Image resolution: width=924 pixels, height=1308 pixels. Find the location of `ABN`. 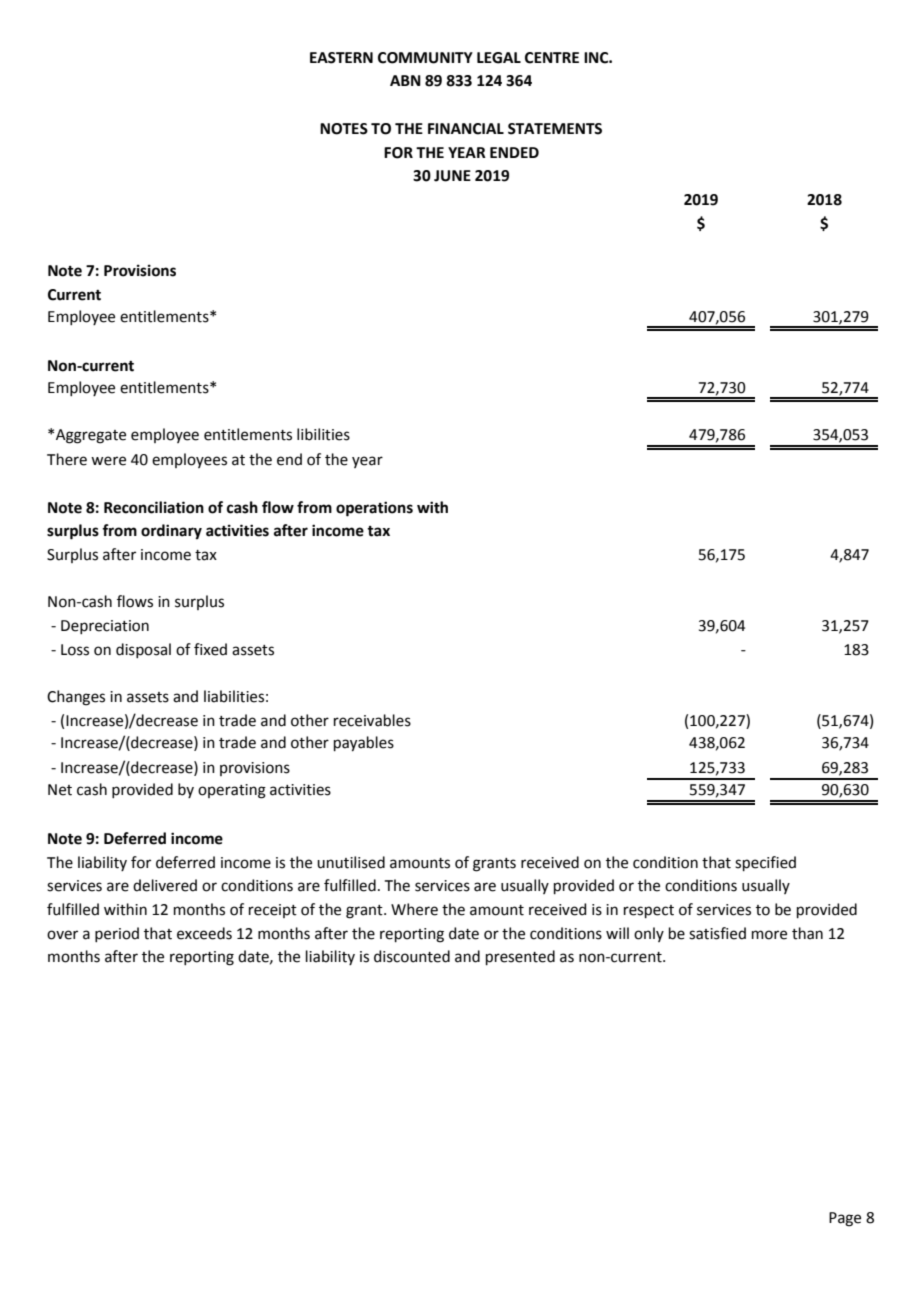

ABN is located at coordinates (405, 80).
